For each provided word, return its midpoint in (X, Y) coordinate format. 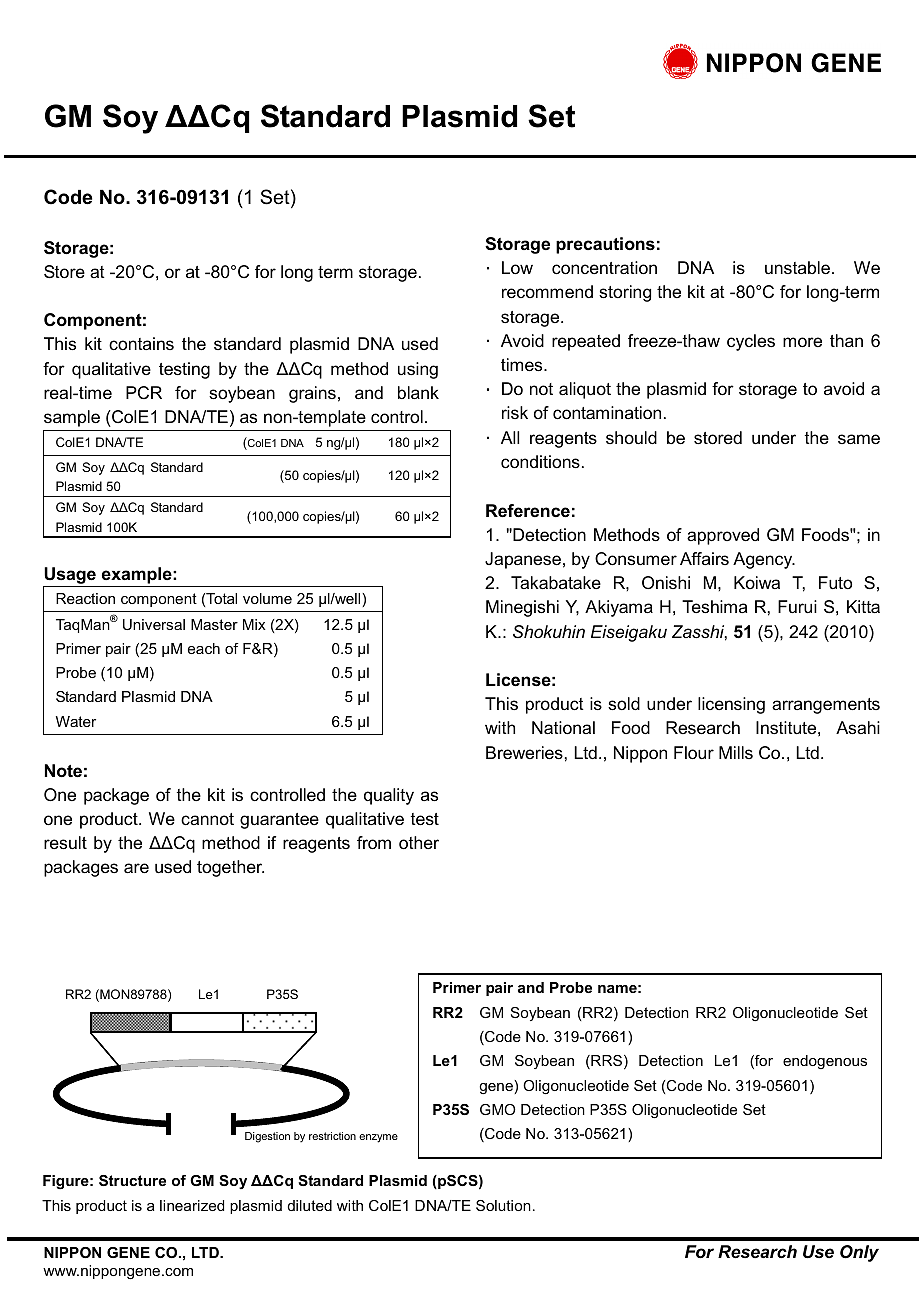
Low (517, 267)
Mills (736, 752)
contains (141, 343)
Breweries (524, 753)
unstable (797, 267)
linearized (192, 1205)
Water (76, 721)
